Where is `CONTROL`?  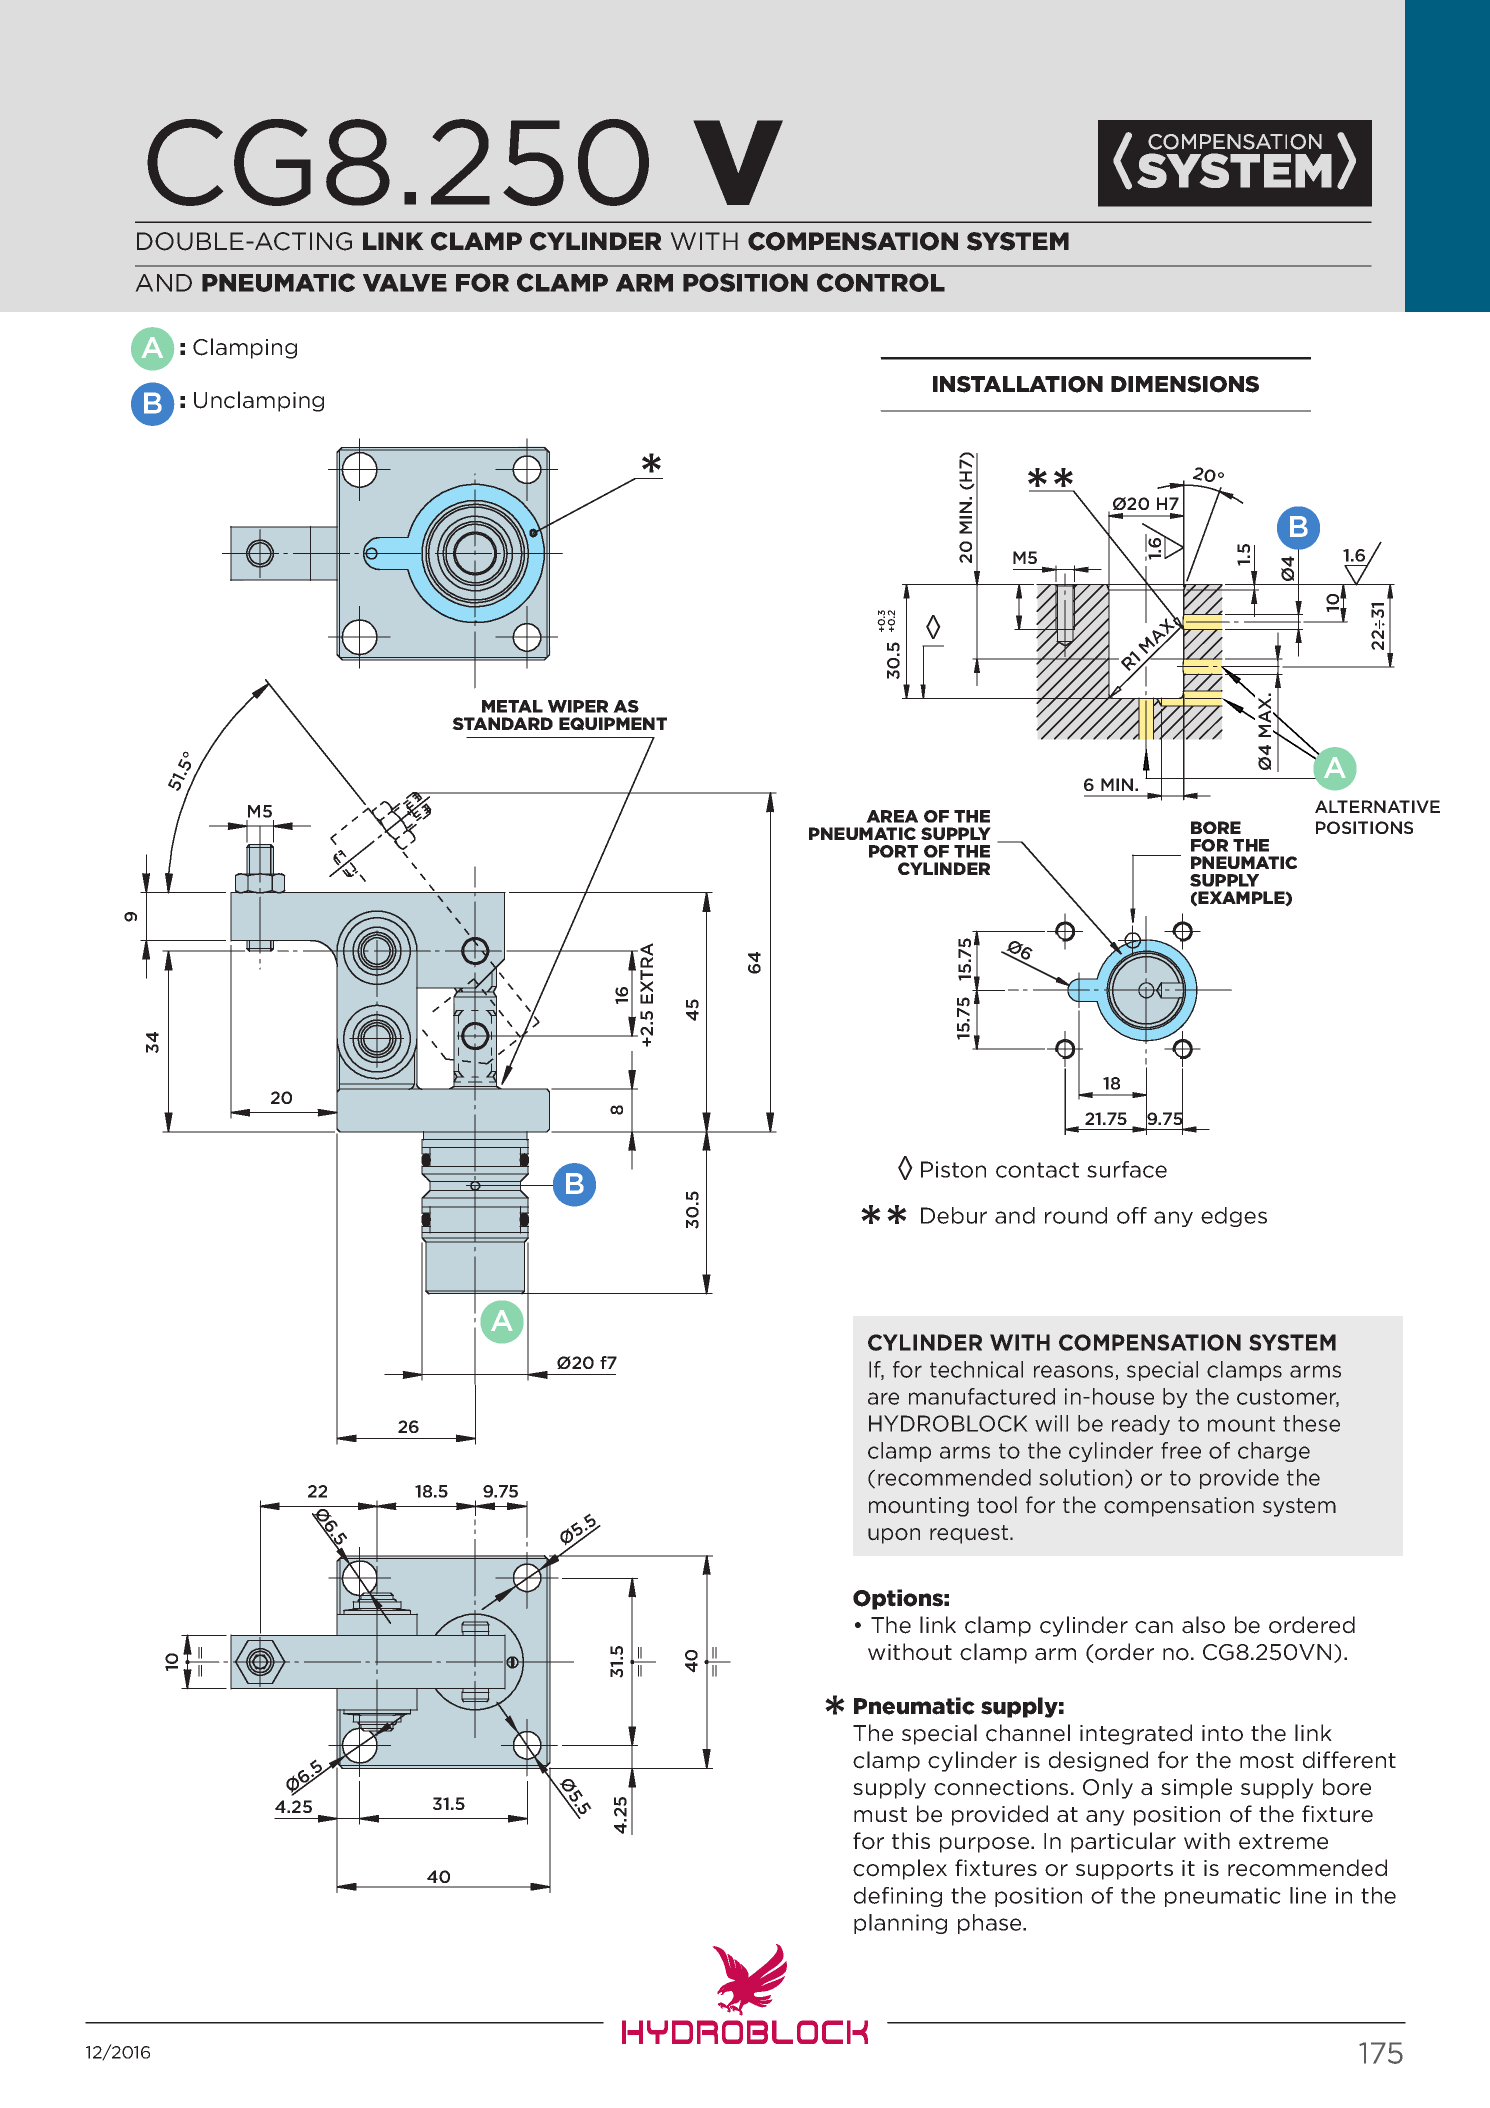
CONTROL is located at coordinates (881, 282).
